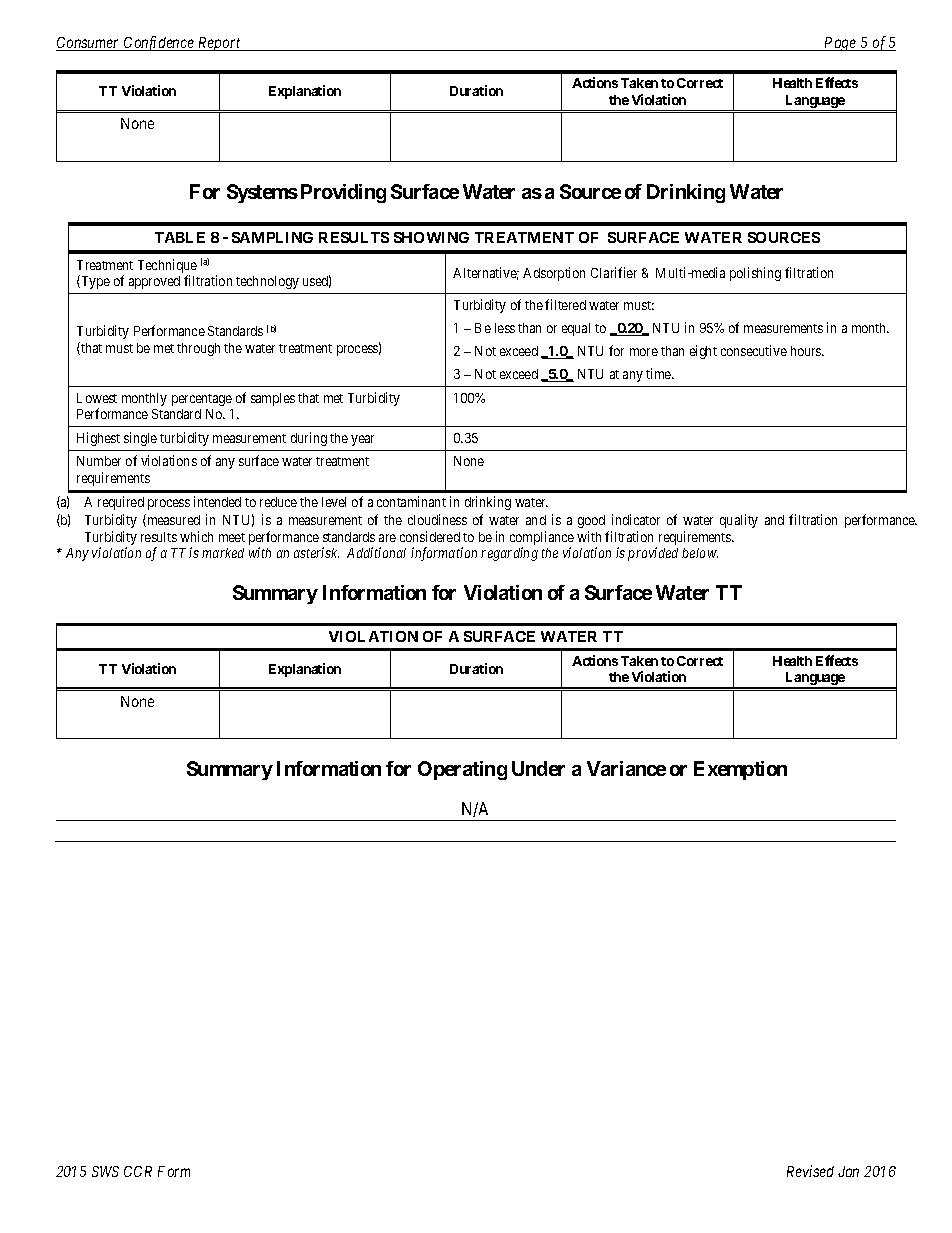 The image size is (952, 1233). I want to click on less, so click(505, 328).
